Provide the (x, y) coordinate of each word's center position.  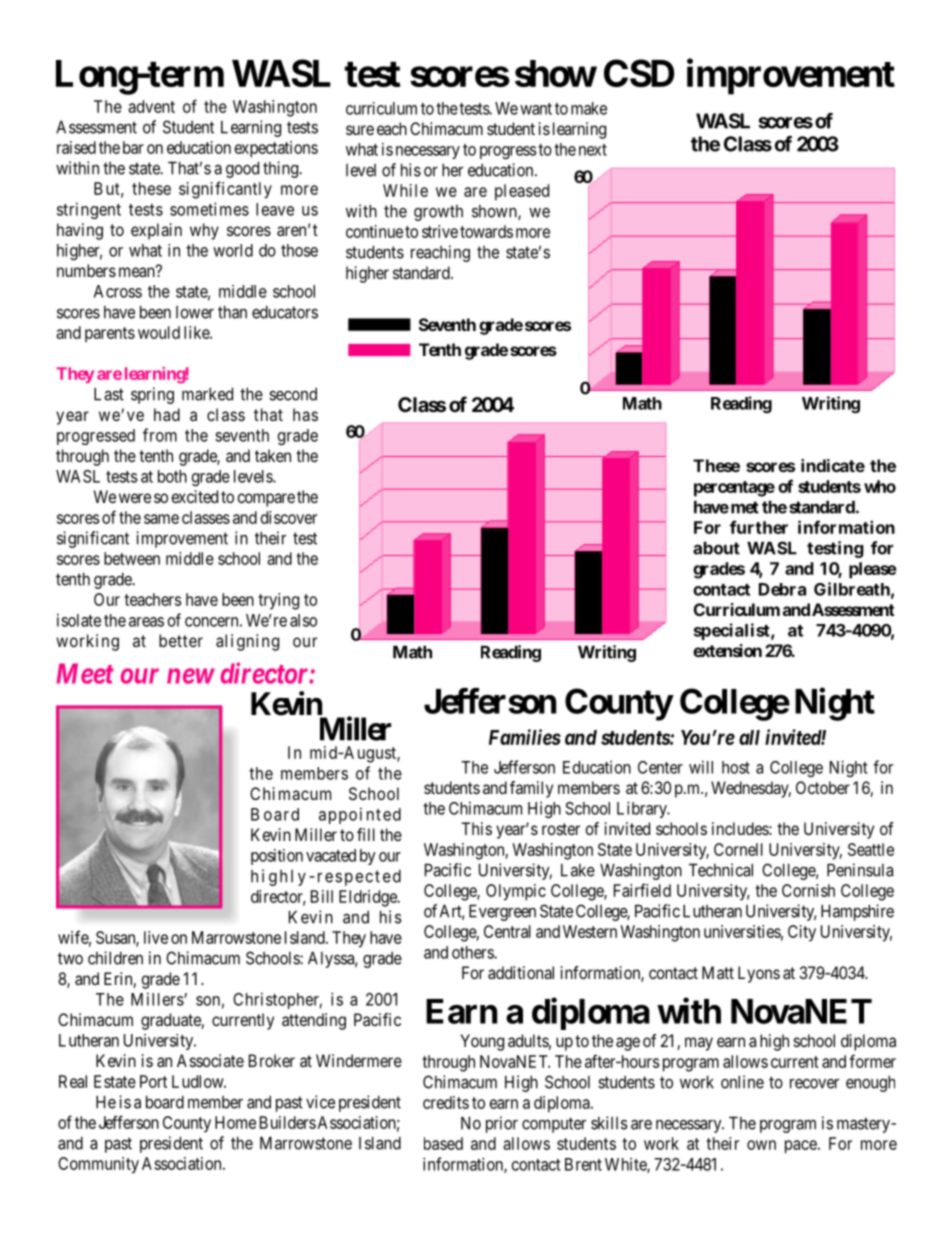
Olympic (516, 892)
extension (727, 650)
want (536, 109)
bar (133, 147)
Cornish (808, 890)
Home (235, 1122)
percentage (734, 489)
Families (525, 737)
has (305, 414)
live (156, 937)
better (181, 640)
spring (152, 395)
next (593, 150)
